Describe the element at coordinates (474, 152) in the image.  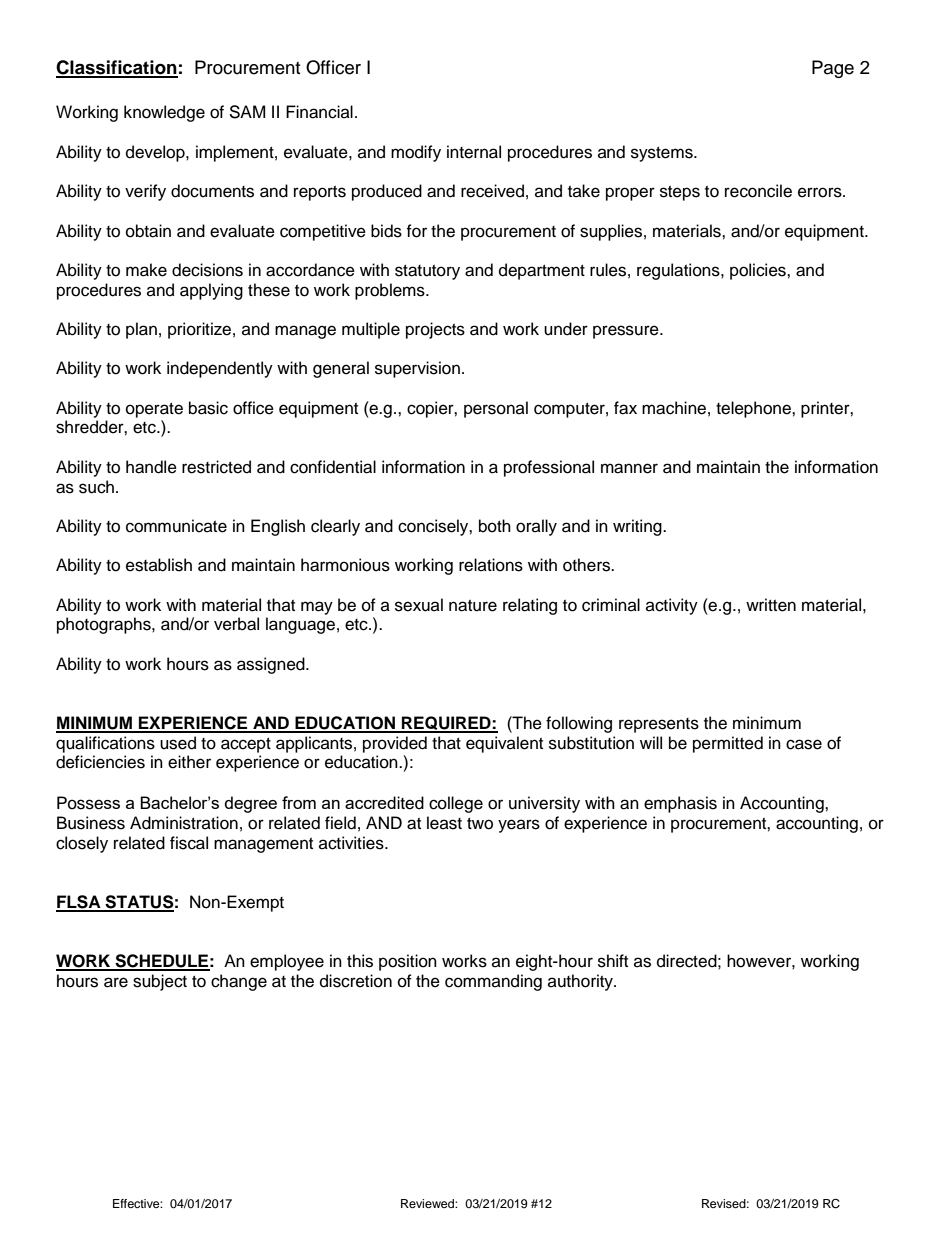
I see `internal` at that location.
